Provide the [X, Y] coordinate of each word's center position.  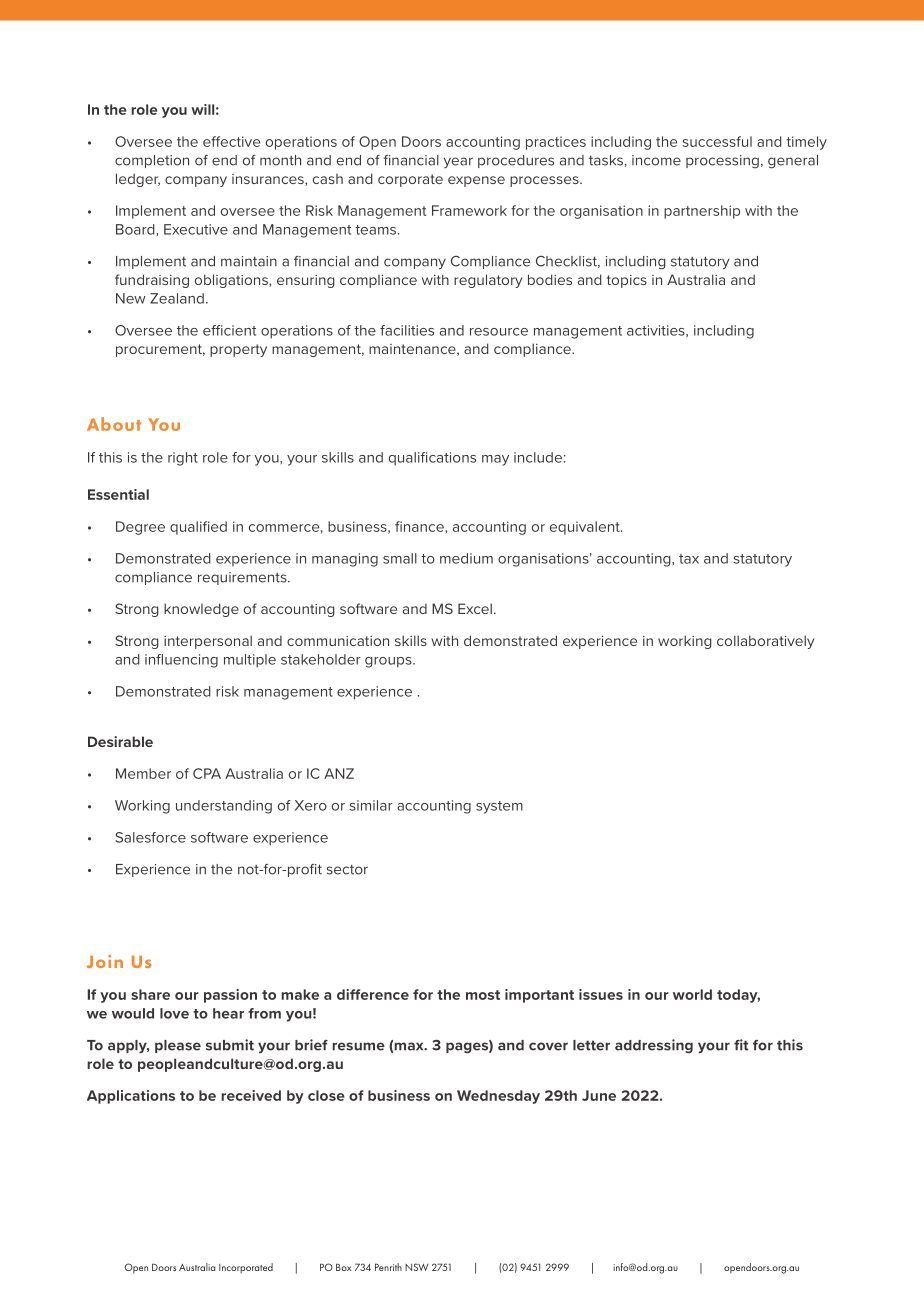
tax [689, 559]
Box [344, 1267]
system [499, 807]
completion [152, 161]
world [692, 994]
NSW [417, 1267]
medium [466, 558]
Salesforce [150, 837]
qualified [198, 528]
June [599, 1095]
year [458, 162]
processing [722, 162]
